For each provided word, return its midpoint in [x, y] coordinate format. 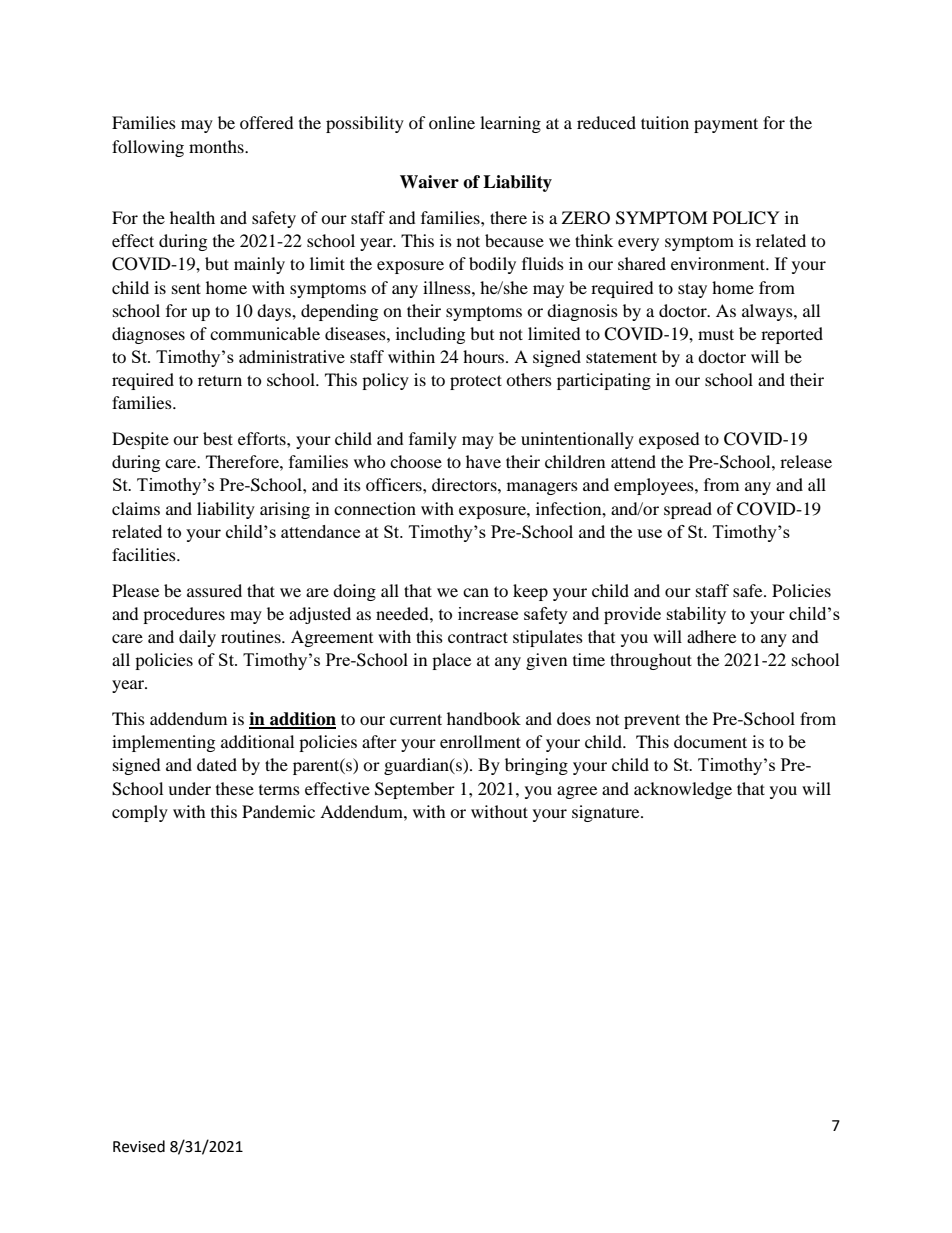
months [217, 146]
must [716, 334]
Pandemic [278, 811]
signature [607, 813]
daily [197, 638]
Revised [139, 1146]
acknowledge [683, 790]
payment [726, 125]
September [415, 790]
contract [478, 637]
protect [476, 382]
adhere [711, 636]
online [452, 122]
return [220, 381]
